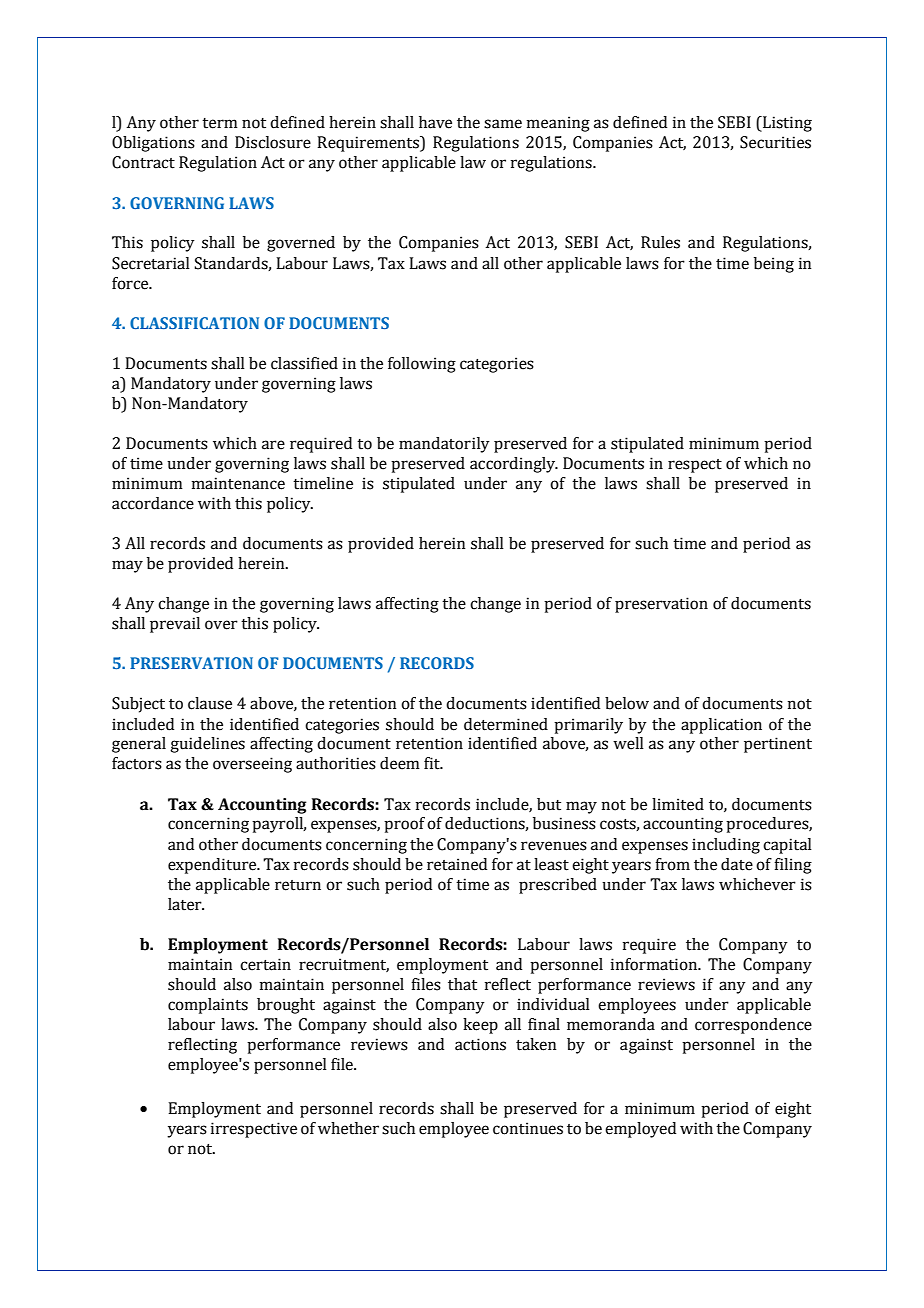 The image size is (924, 1308). What do you see at coordinates (208, 1006) in the screenshot?
I see `complaints` at bounding box center [208, 1006].
